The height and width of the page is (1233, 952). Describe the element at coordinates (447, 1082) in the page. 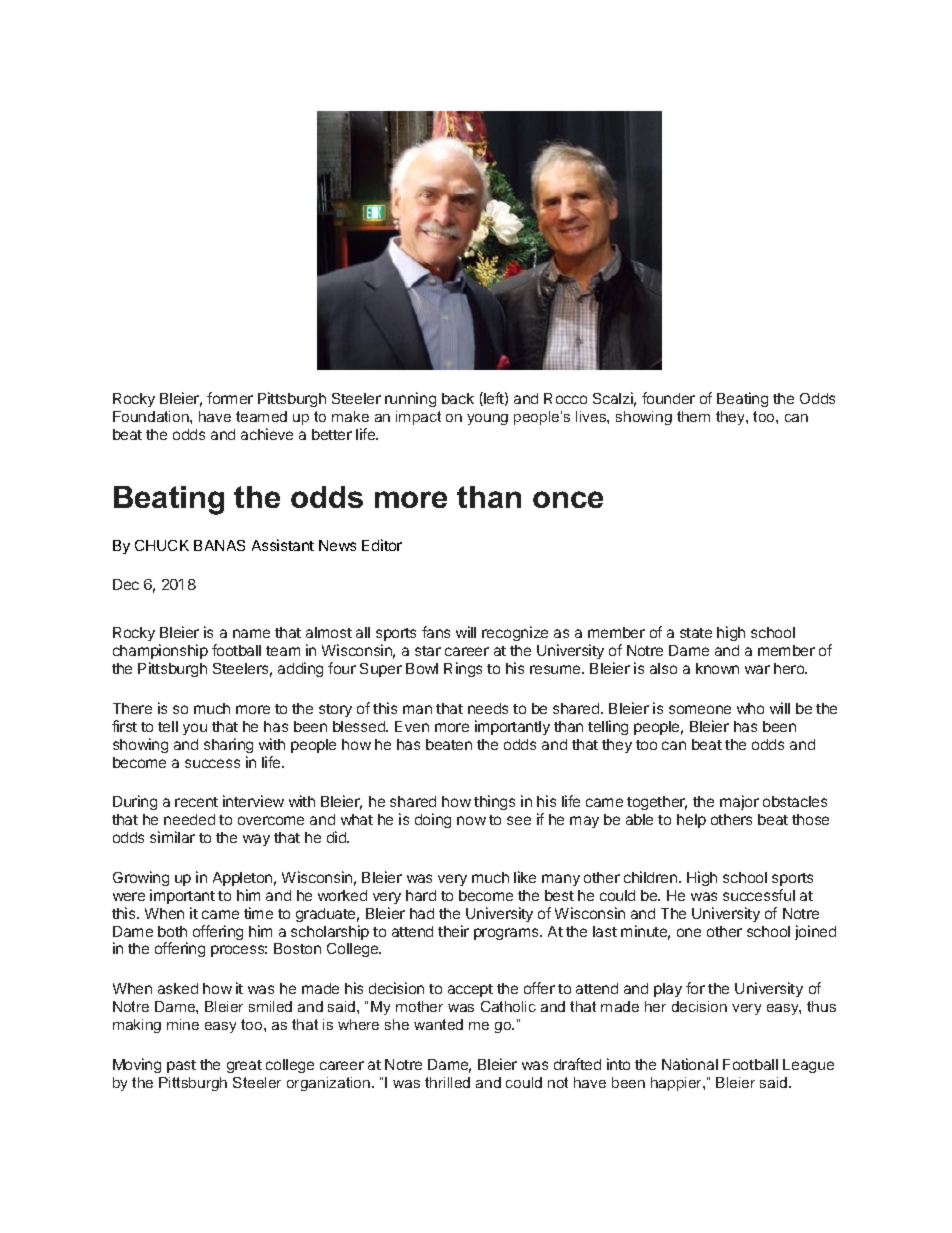

I see `thrilled` at that location.
